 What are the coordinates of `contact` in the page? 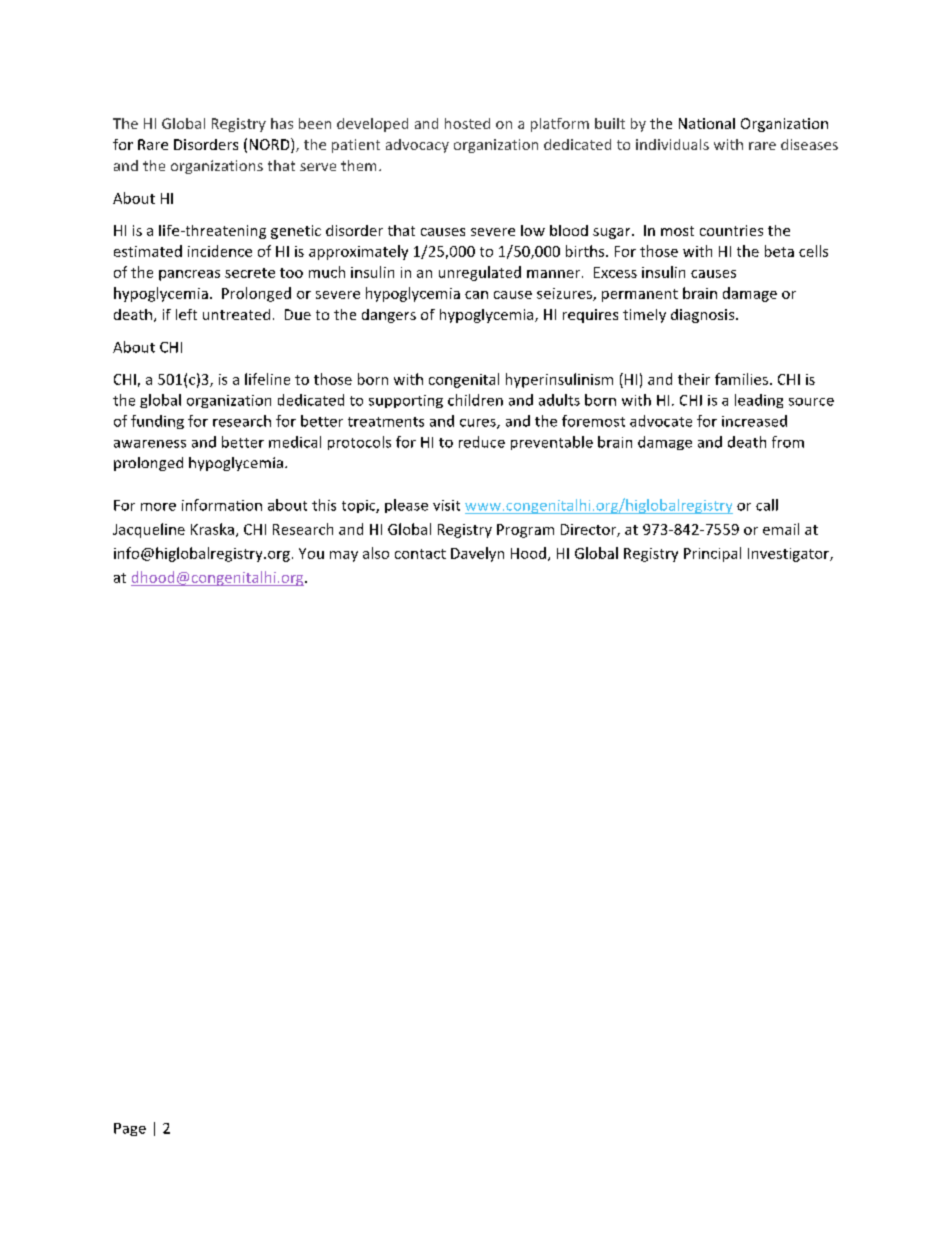 It's located at (420, 554).
